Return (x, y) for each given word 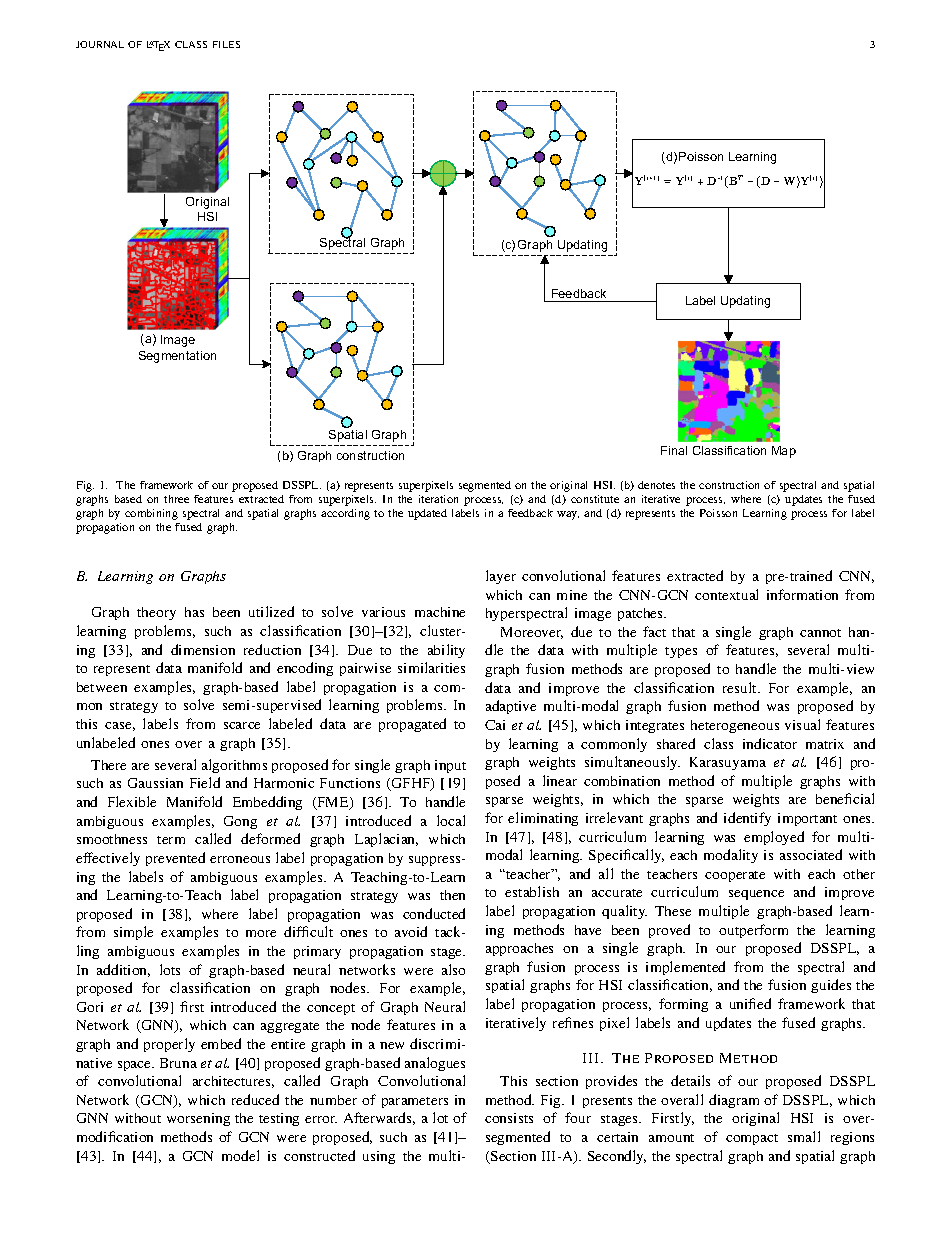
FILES (226, 44)
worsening (198, 1119)
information (802, 594)
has (194, 612)
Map (784, 452)
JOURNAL (100, 44)
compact (752, 1139)
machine (440, 612)
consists (509, 1118)
